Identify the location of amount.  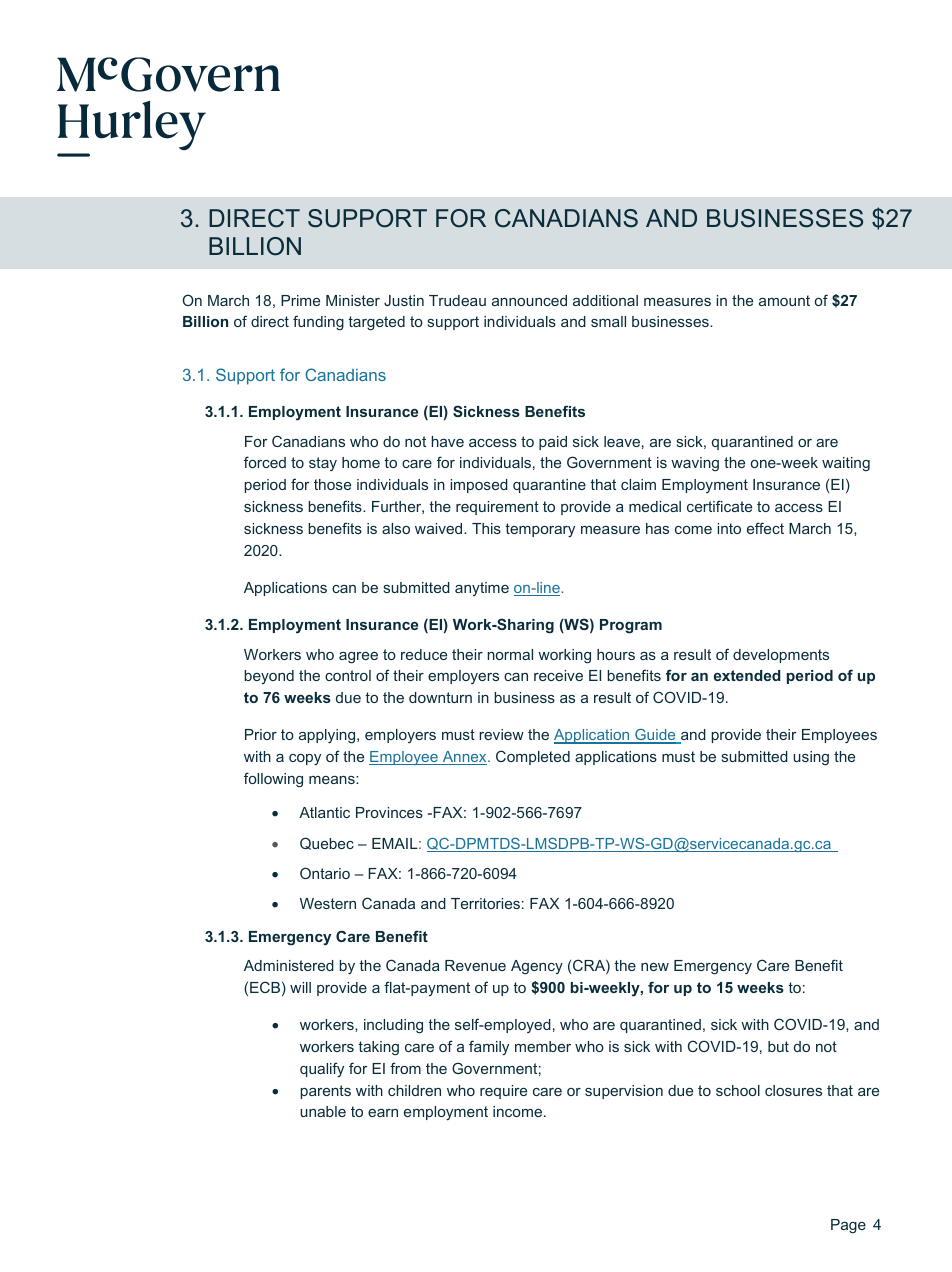
(784, 300).
